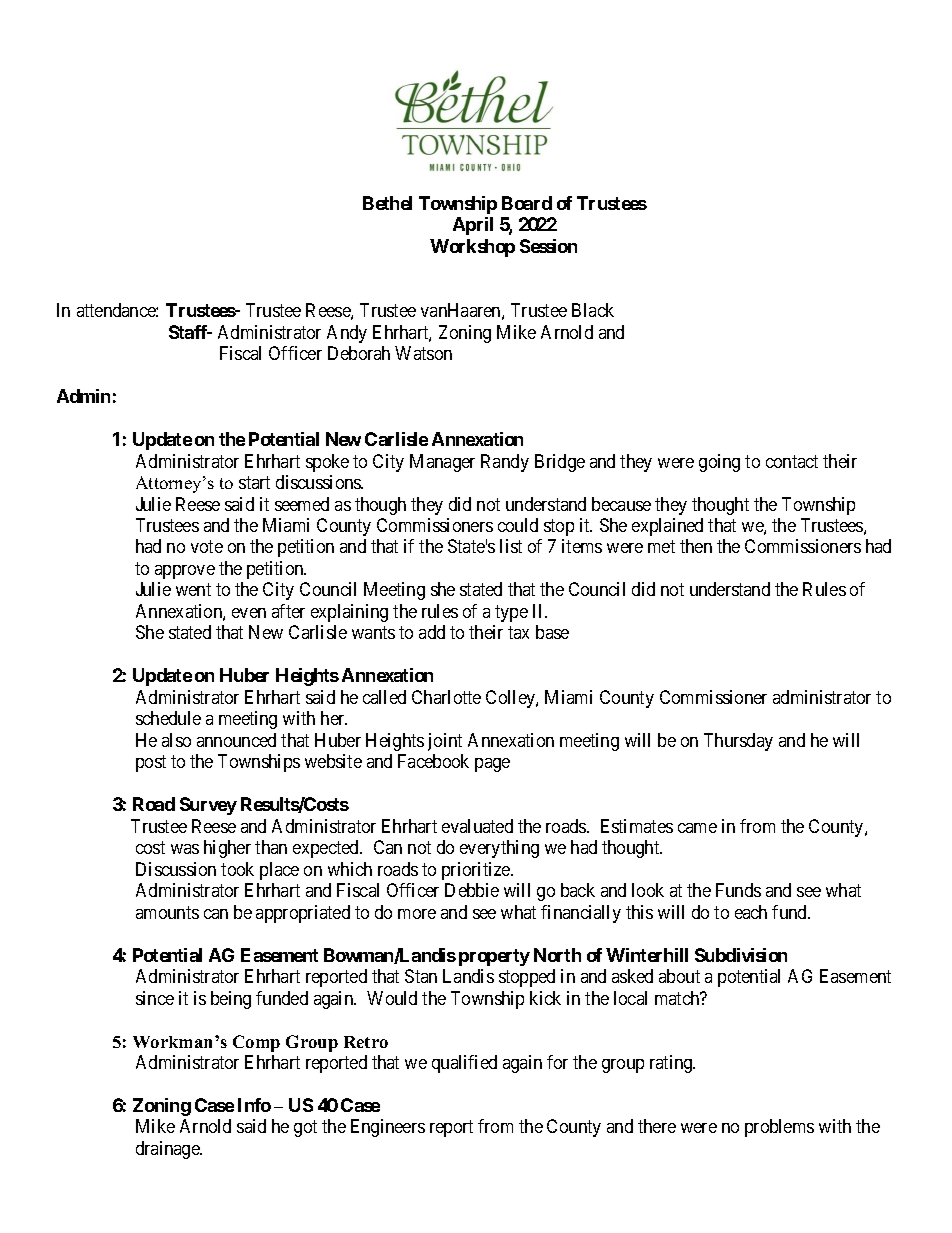 The width and height of the image is (952, 1233). Describe the element at coordinates (193, 590) in the image. I see `went` at that location.
